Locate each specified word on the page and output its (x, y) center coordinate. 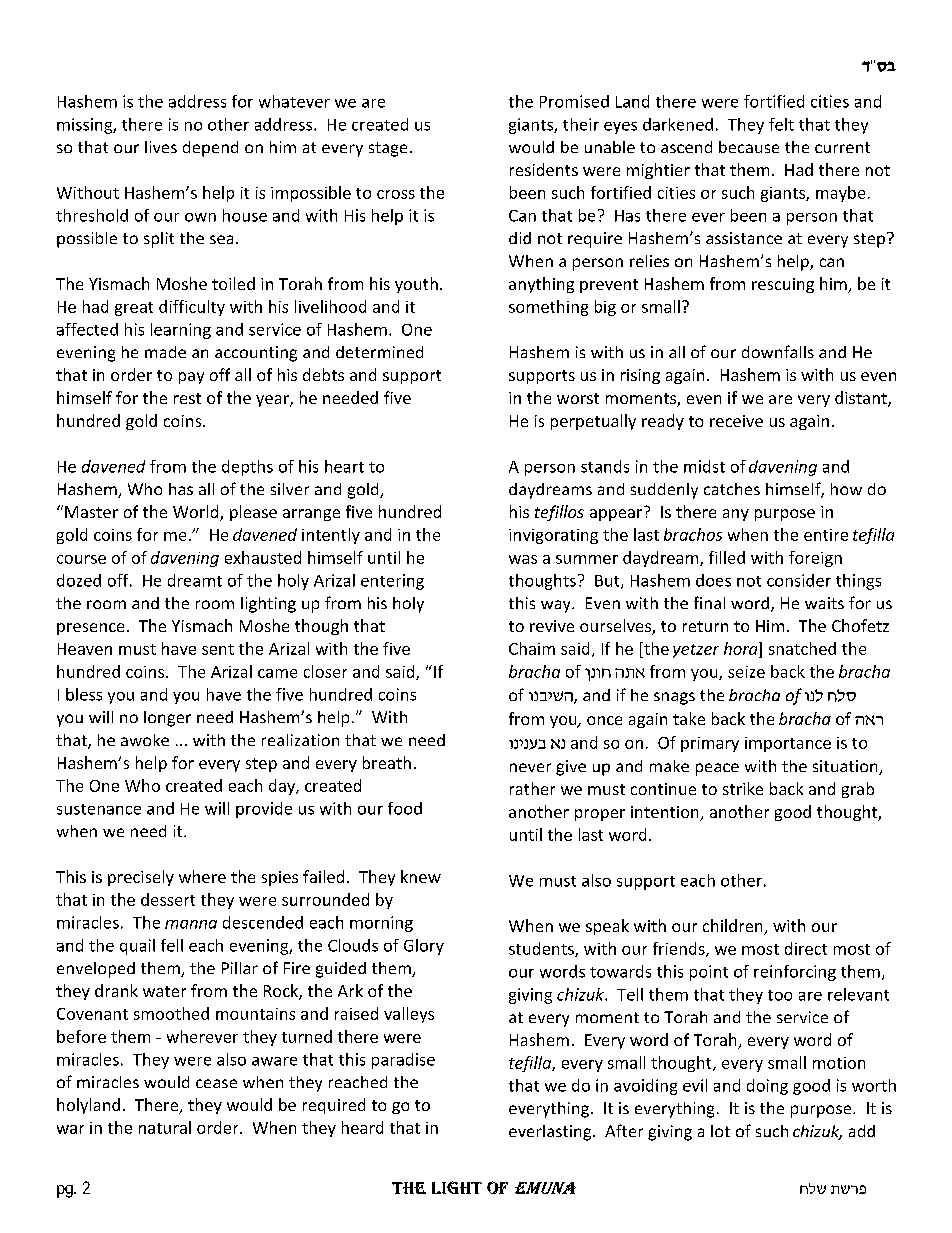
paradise (403, 1061)
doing (767, 1087)
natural (165, 1127)
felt (781, 124)
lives (161, 147)
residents (544, 169)
